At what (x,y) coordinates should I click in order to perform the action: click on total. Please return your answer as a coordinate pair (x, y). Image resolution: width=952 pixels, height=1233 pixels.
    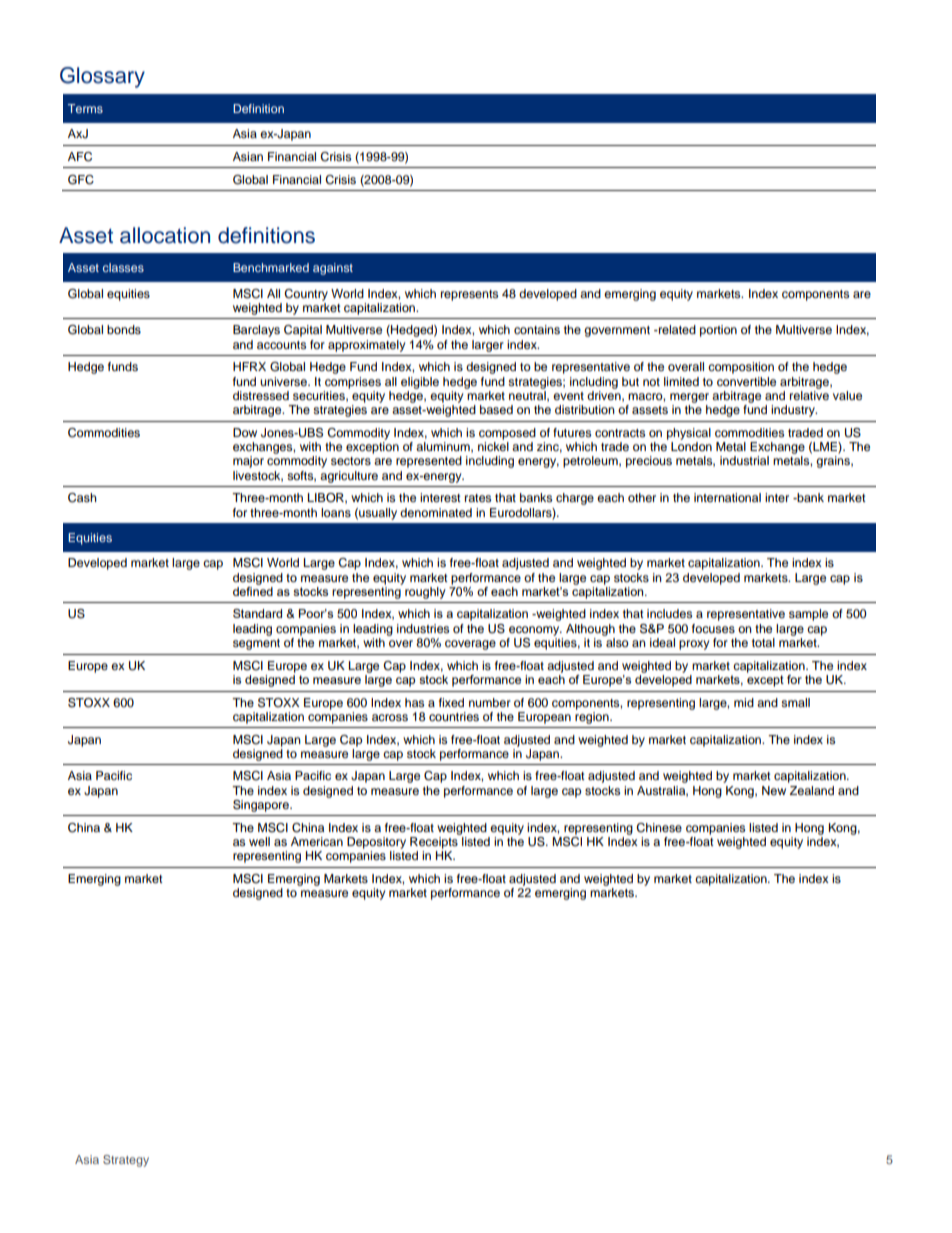
    Looking at the image, I should click on (763, 642).
